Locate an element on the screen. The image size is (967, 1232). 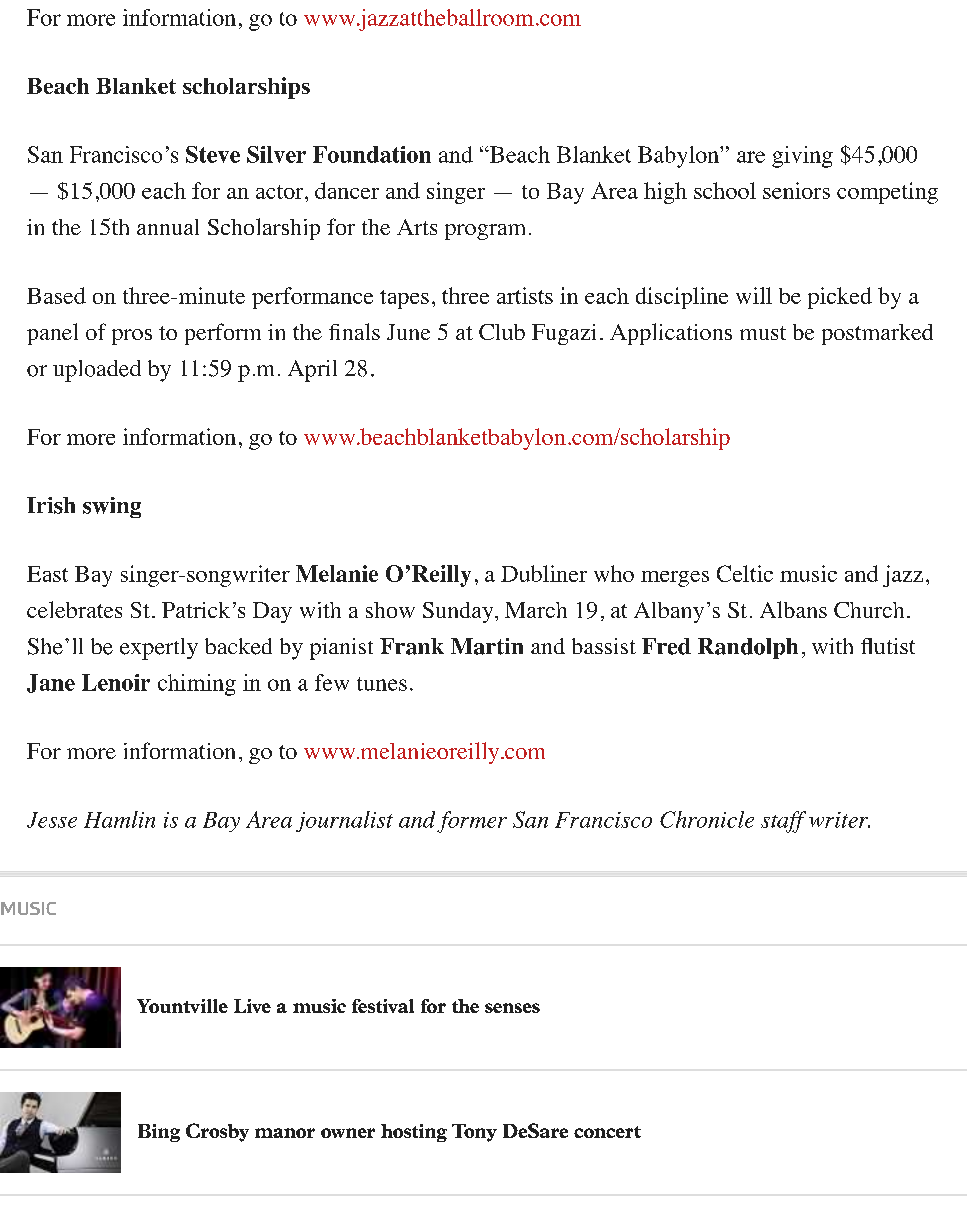
concert is located at coordinates (607, 1132).
